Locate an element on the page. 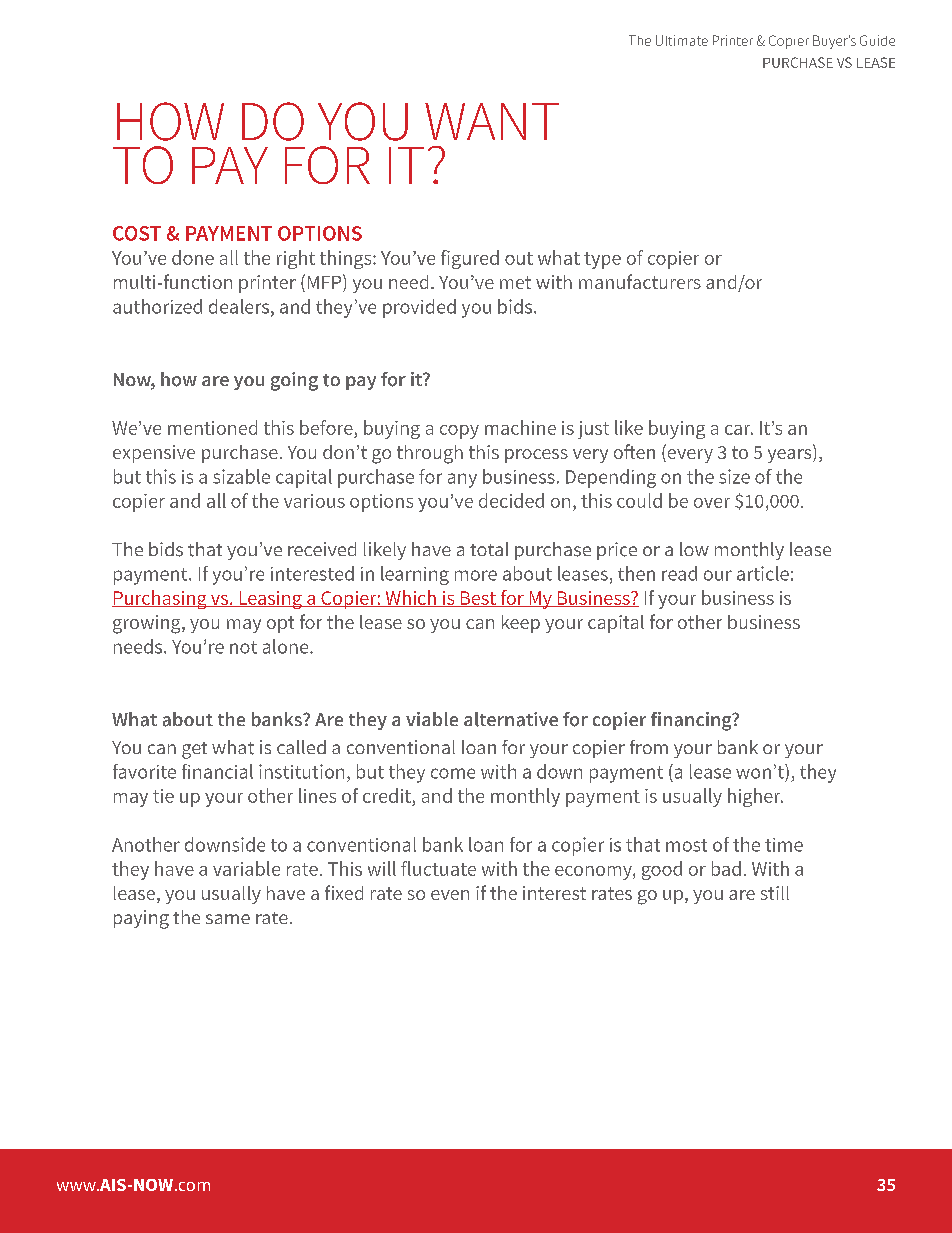 The height and width of the document is (1233, 952). Ultimate is located at coordinates (682, 40).
